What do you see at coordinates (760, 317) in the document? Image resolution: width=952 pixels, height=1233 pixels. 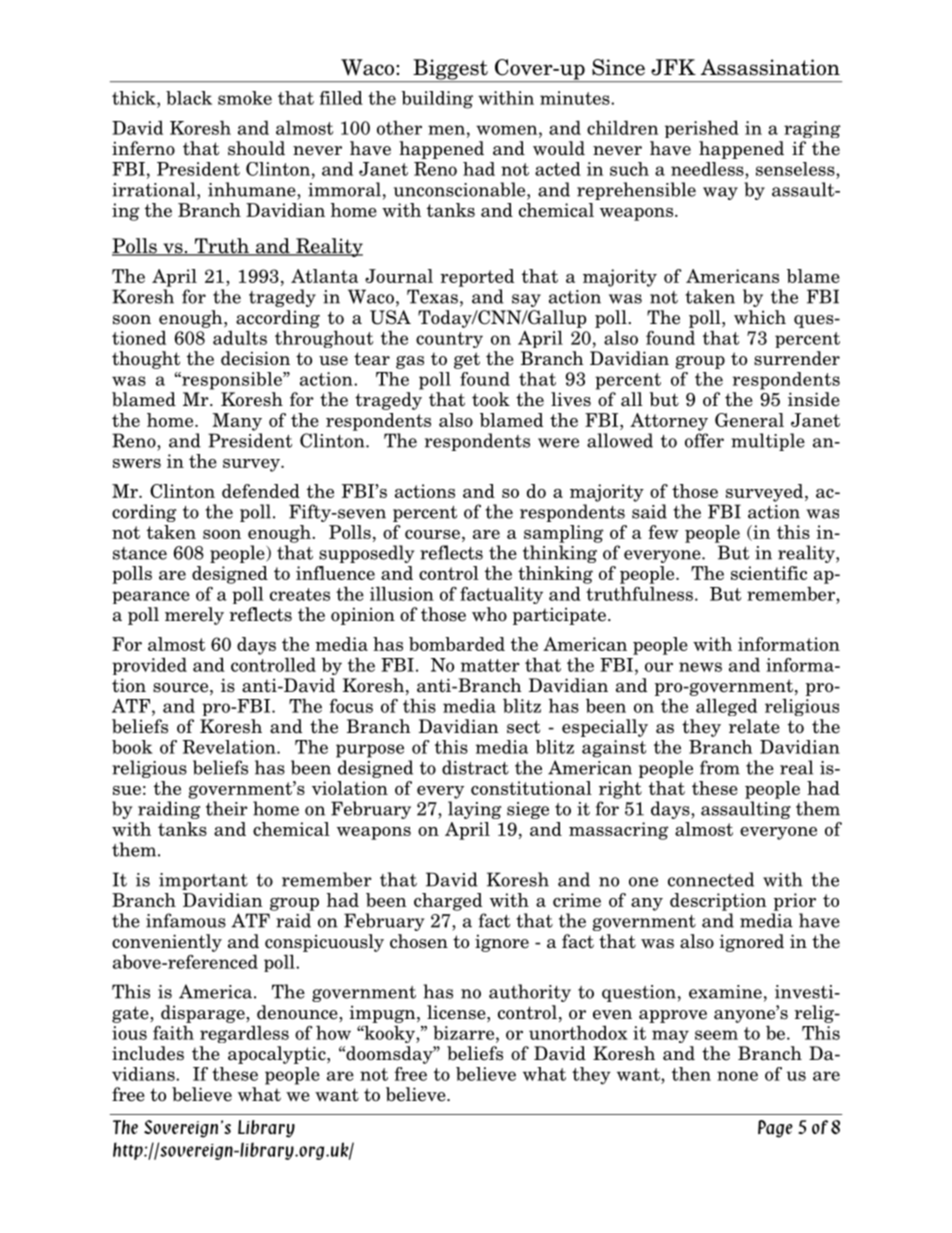 I see `which` at bounding box center [760, 317].
